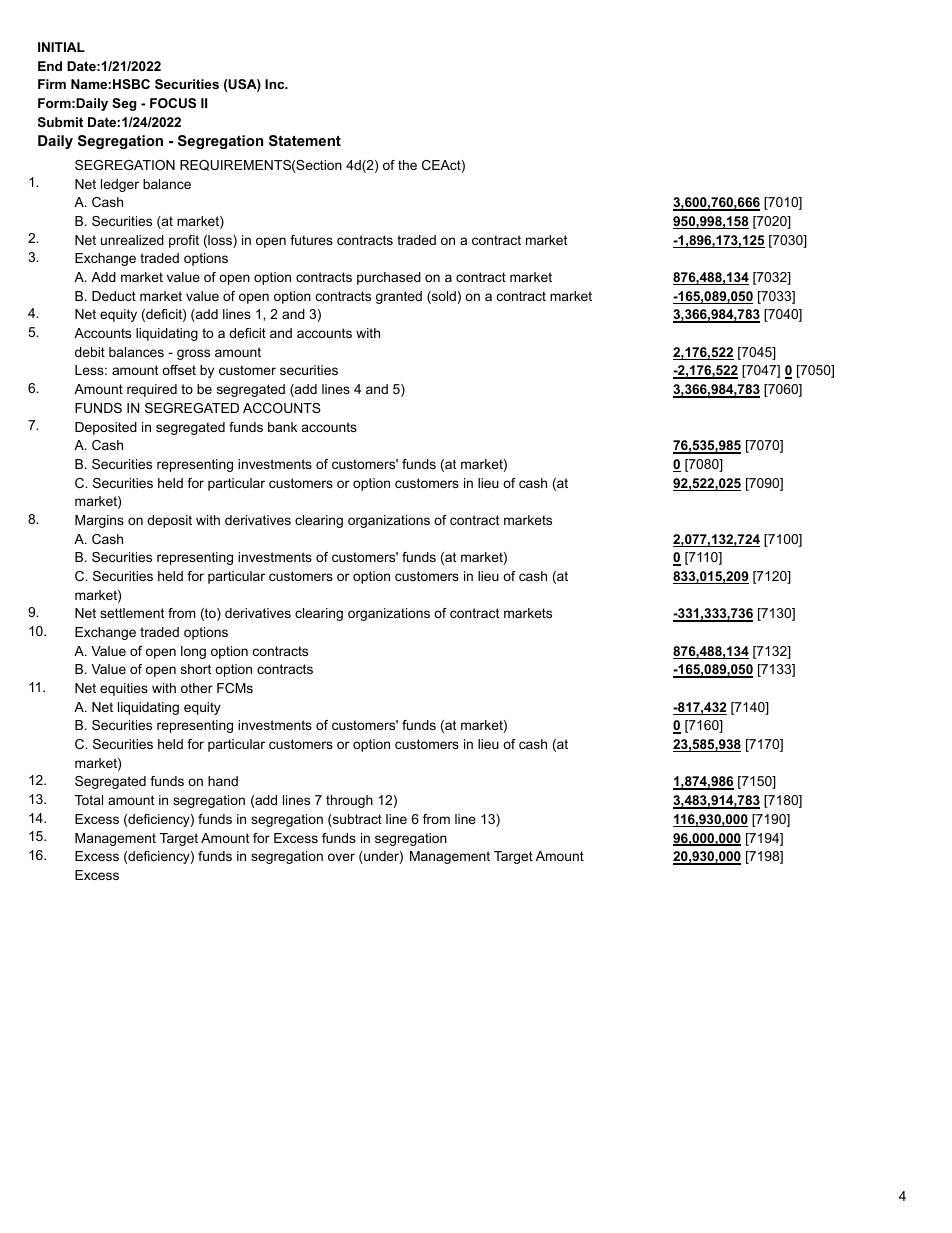 The height and width of the page is (1233, 952). Describe the element at coordinates (276, 84) in the page. I see `Inc` at that location.
